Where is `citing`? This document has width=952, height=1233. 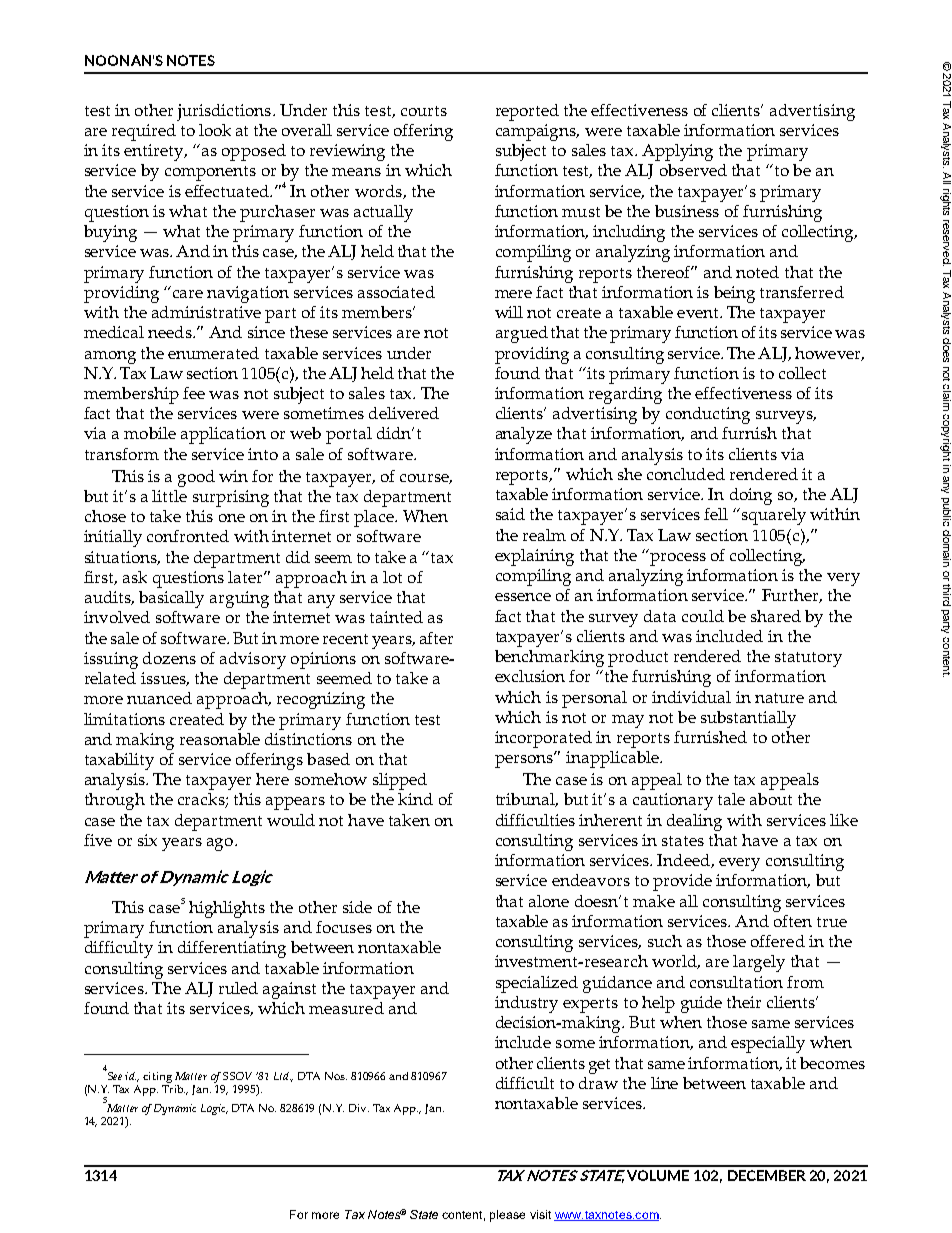 citing is located at coordinates (157, 1079).
